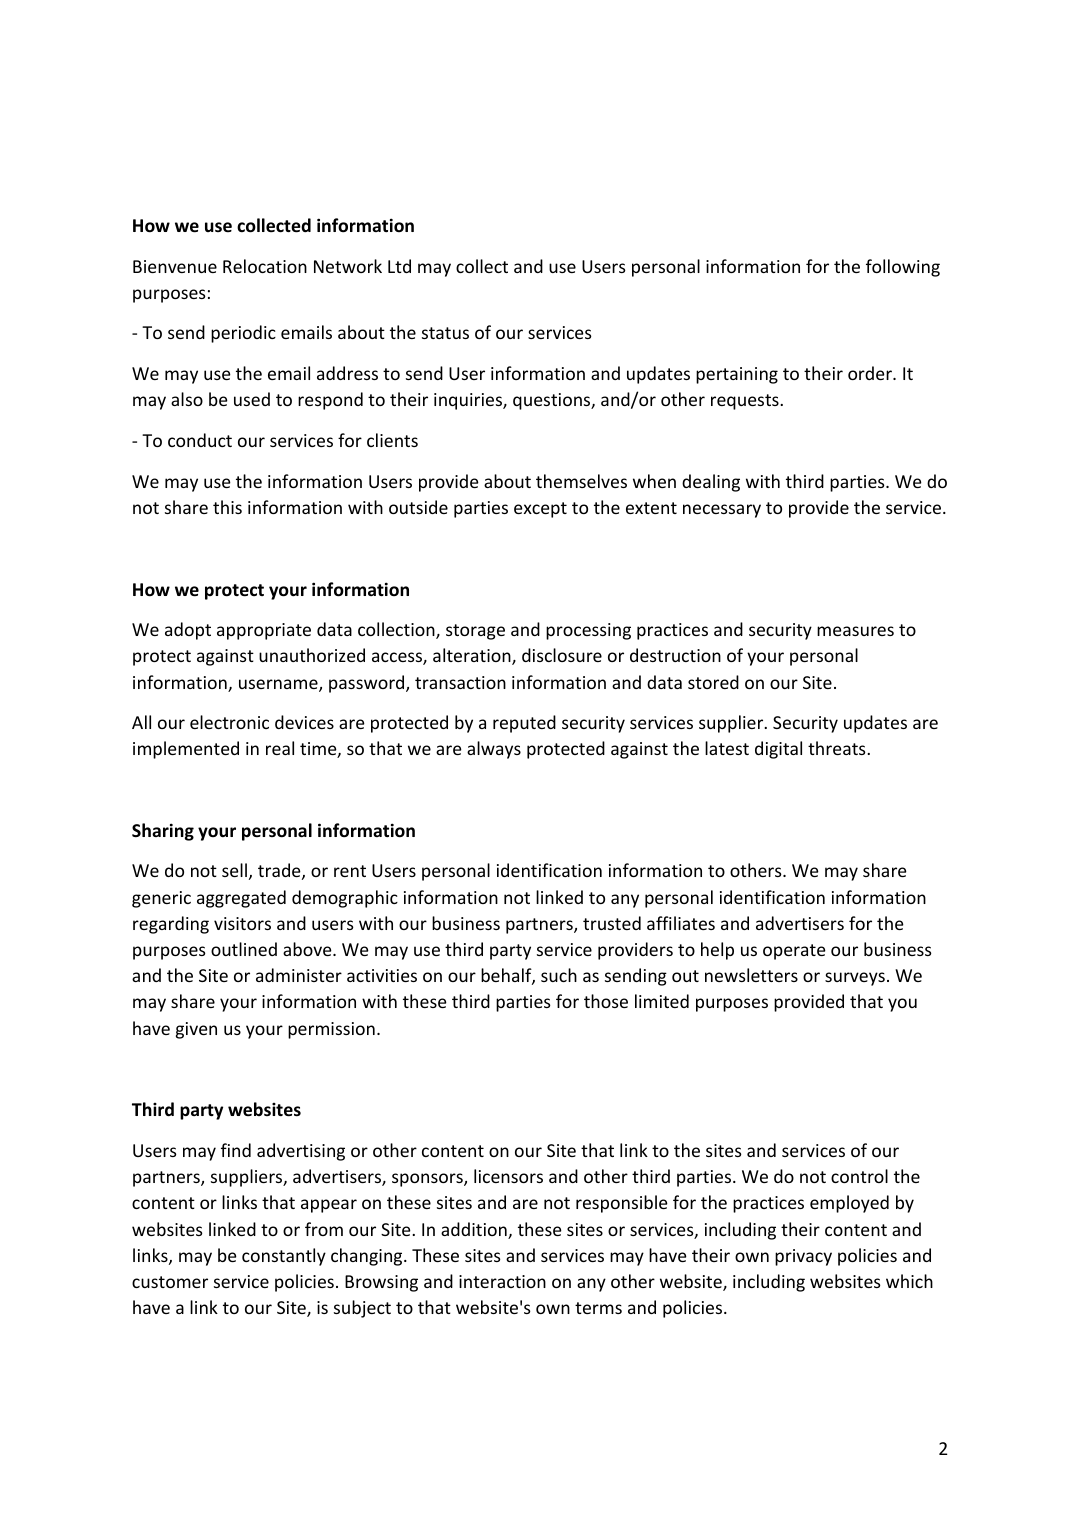 This screenshot has height=1523, width=1077. Describe the element at coordinates (803, 1257) in the screenshot. I see `privacy` at that location.
